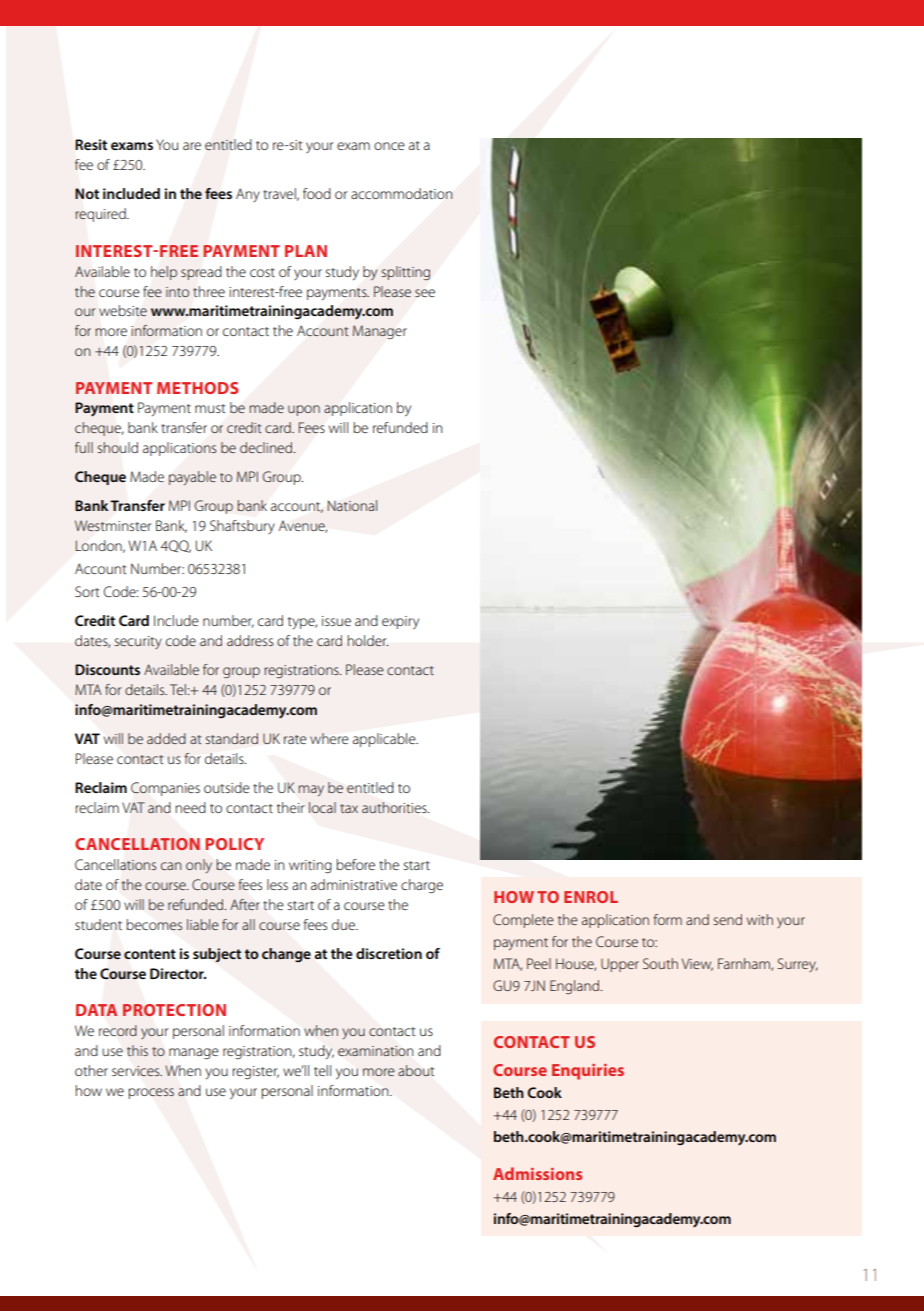 This screenshot has height=1311, width=924. What do you see at coordinates (400, 623) in the screenshot?
I see `expiry` at bounding box center [400, 623].
